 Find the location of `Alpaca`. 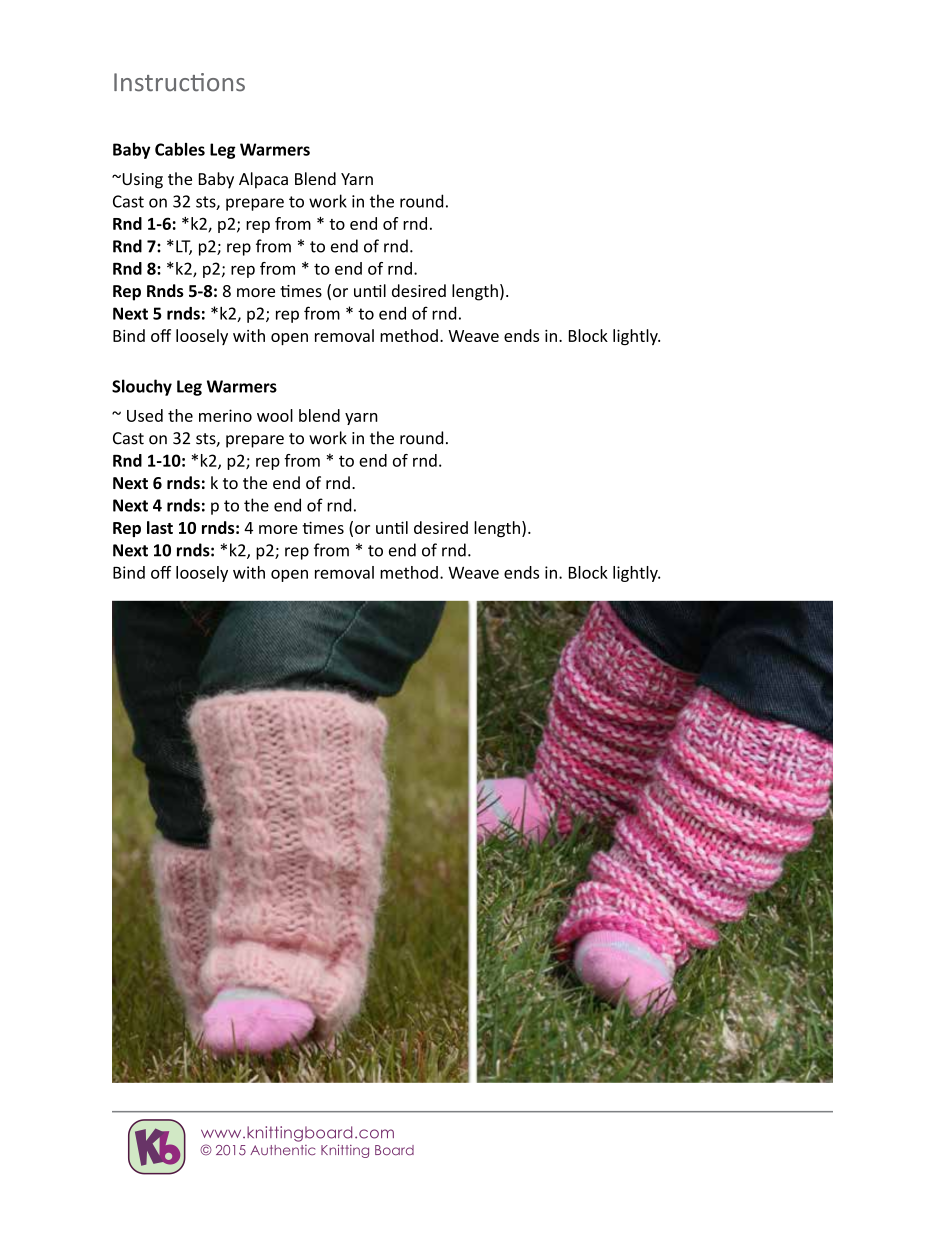

Alpaca is located at coordinates (263, 180).
